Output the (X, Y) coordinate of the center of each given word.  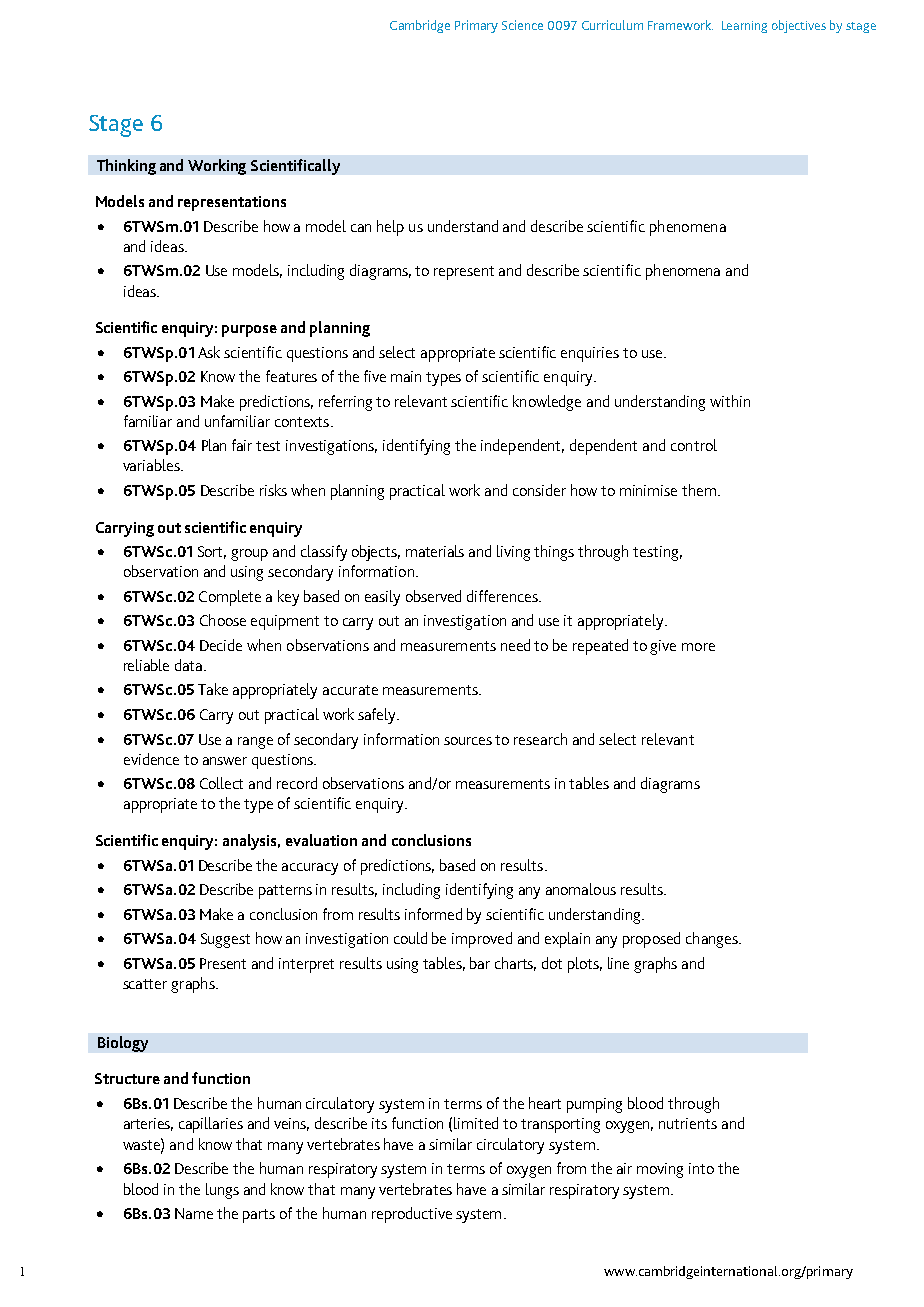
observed (433, 596)
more (698, 647)
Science (522, 25)
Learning (744, 27)
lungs (222, 1191)
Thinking (126, 167)
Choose (223, 620)
